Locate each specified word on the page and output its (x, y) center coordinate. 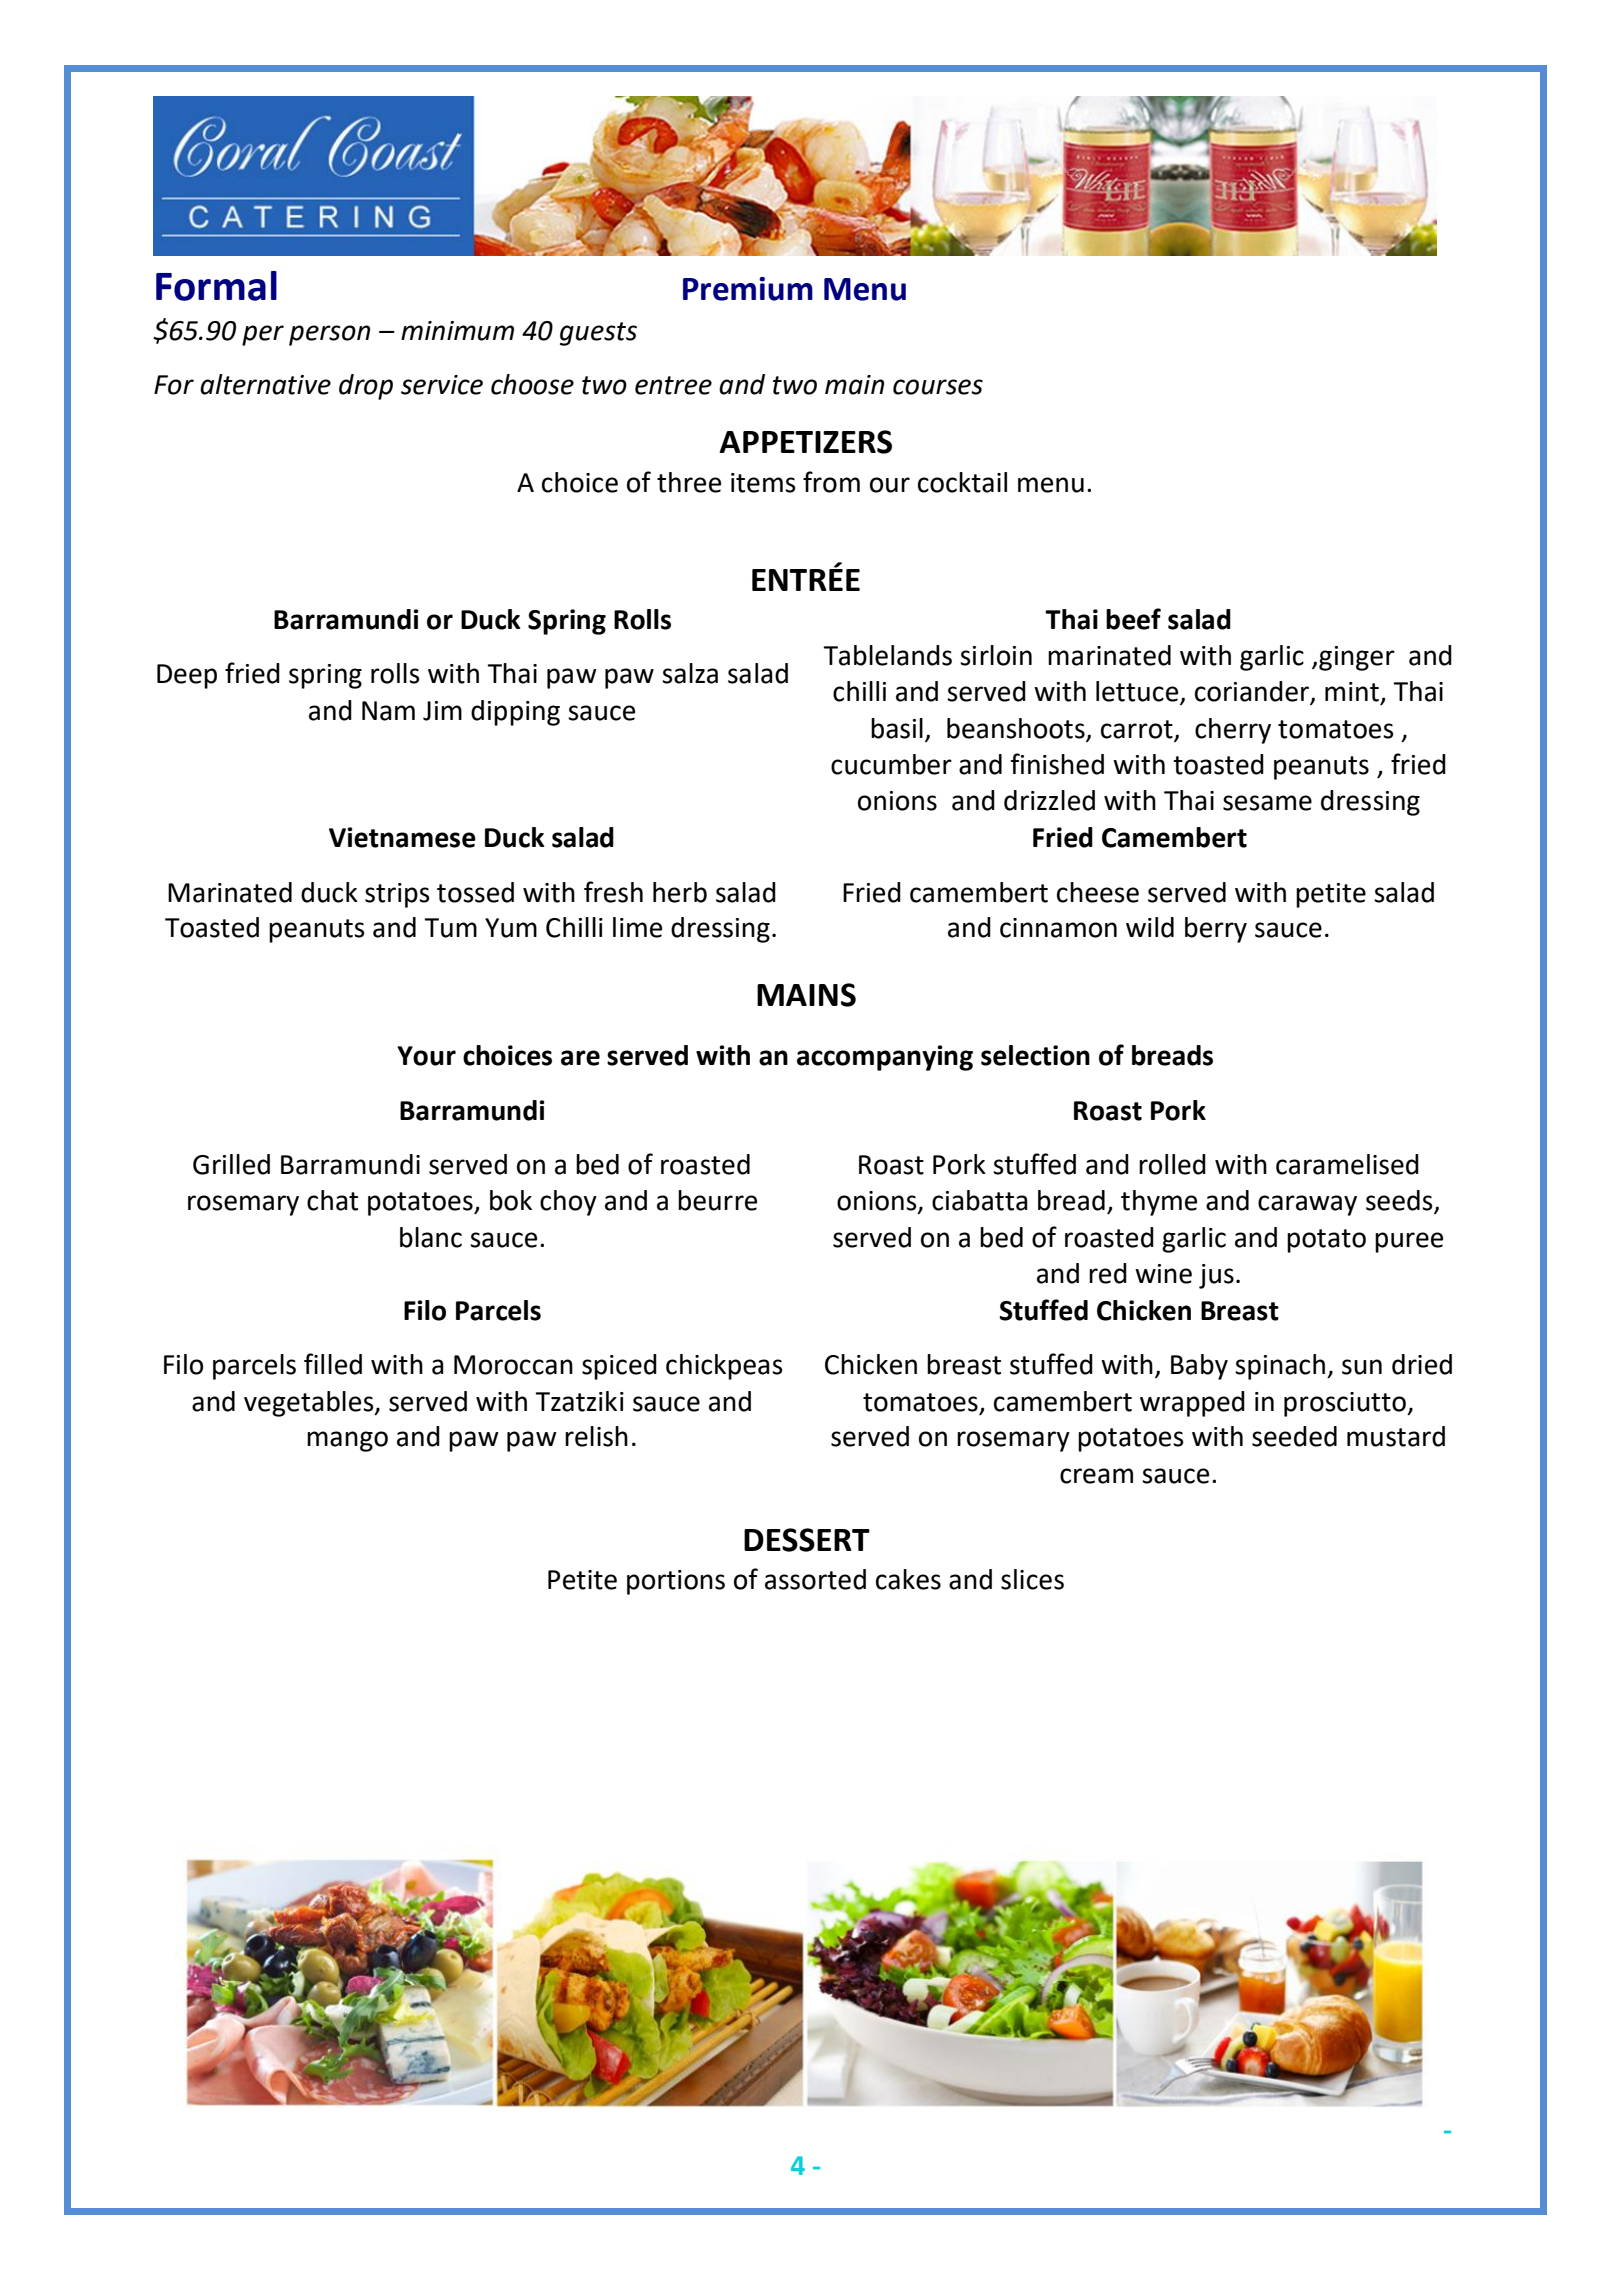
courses (938, 387)
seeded (1294, 1436)
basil (897, 728)
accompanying (885, 1058)
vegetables (310, 1404)
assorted (815, 1579)
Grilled (231, 1164)
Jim (442, 711)
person (329, 335)
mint (1353, 693)
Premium (748, 289)
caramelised (1347, 1164)
